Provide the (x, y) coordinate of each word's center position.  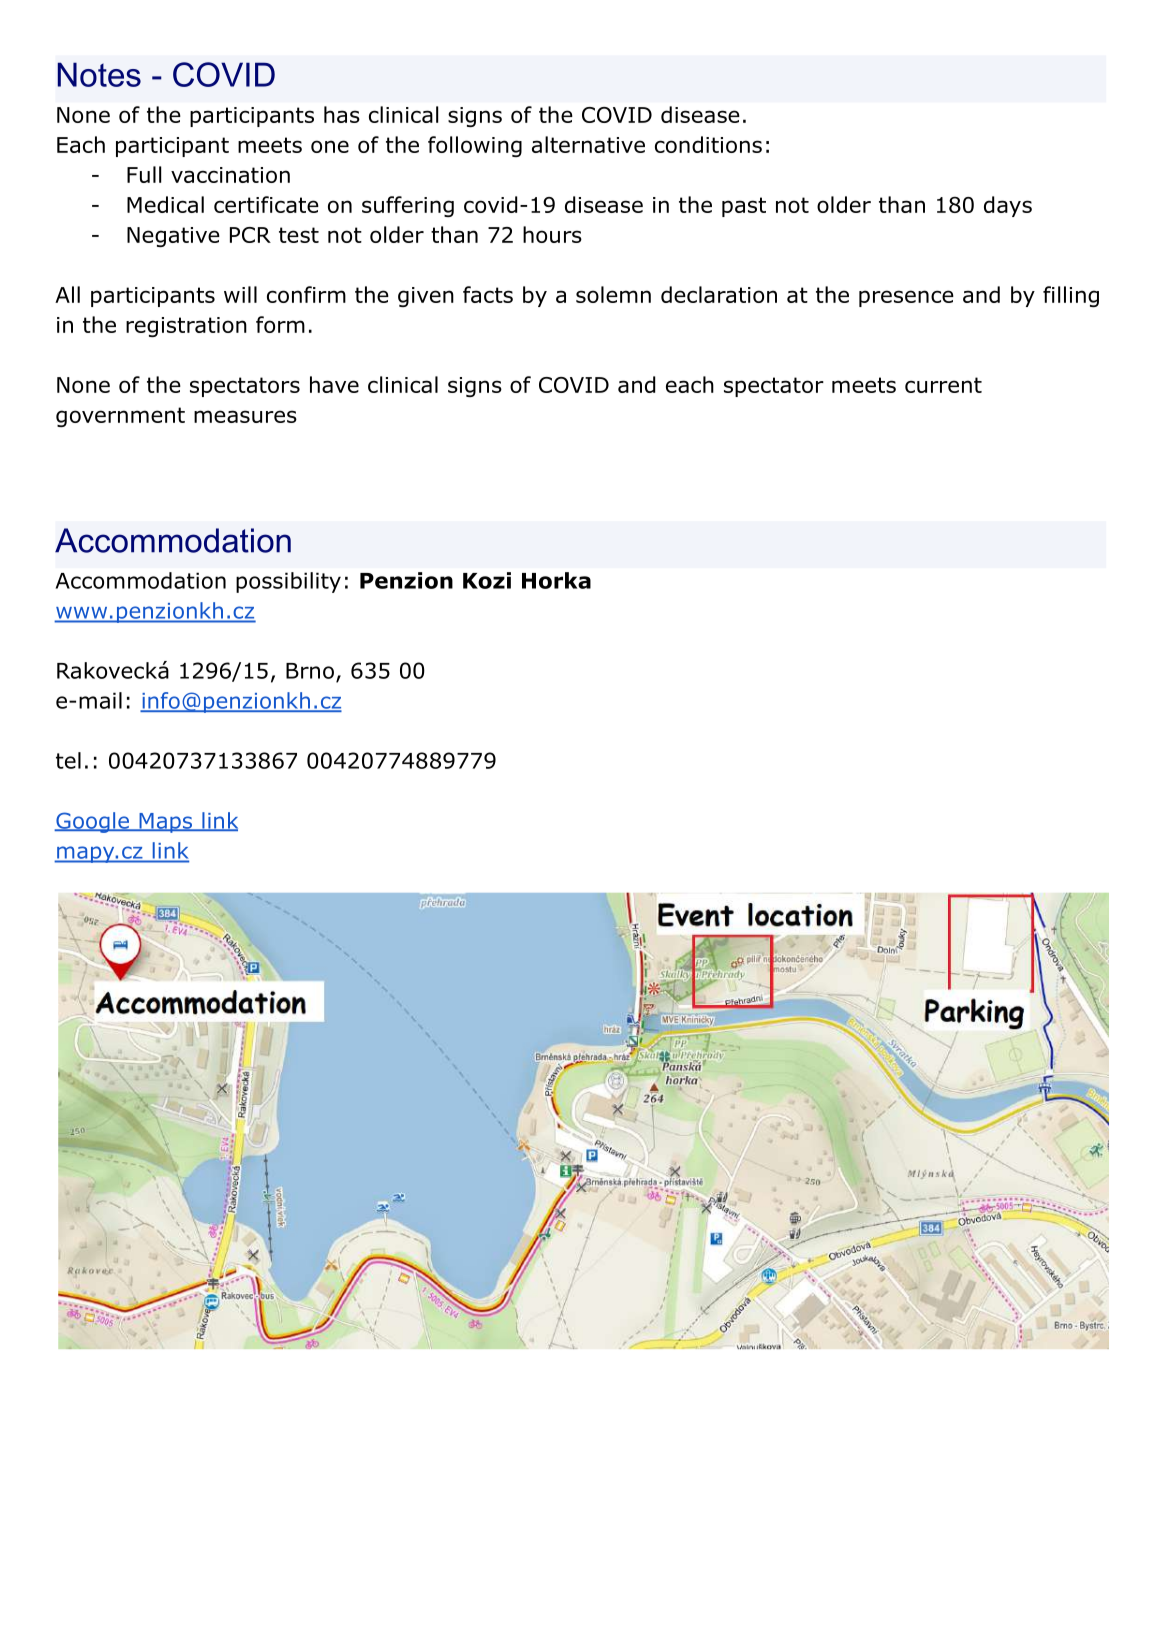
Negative (173, 237)
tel (68, 760)
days (1008, 206)
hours (552, 234)
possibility (288, 582)
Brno (310, 671)
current (943, 385)
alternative (588, 144)
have (334, 384)
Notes (99, 74)
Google (92, 822)
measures (245, 416)
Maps (166, 823)
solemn (613, 294)
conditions (708, 144)
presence (906, 298)
